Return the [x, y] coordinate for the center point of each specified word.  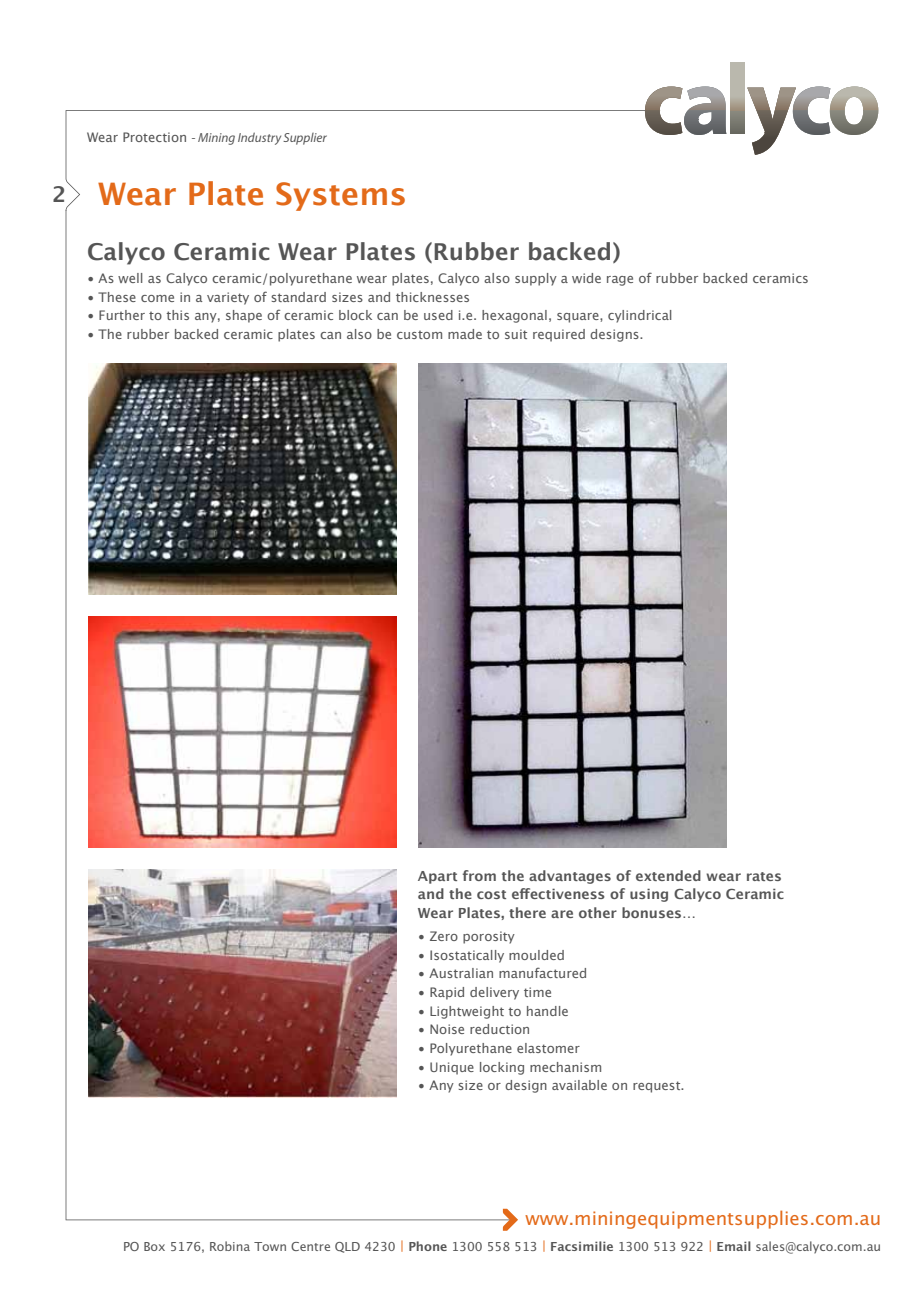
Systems [340, 196]
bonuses [653, 912]
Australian [461, 973]
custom [419, 335]
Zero [444, 936]
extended [668, 875]
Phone [428, 1246]
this [177, 315]
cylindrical [640, 316]
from [479, 875]
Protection [154, 137]
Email [734, 1246]
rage [620, 281]
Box [154, 1246]
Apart [437, 877]
